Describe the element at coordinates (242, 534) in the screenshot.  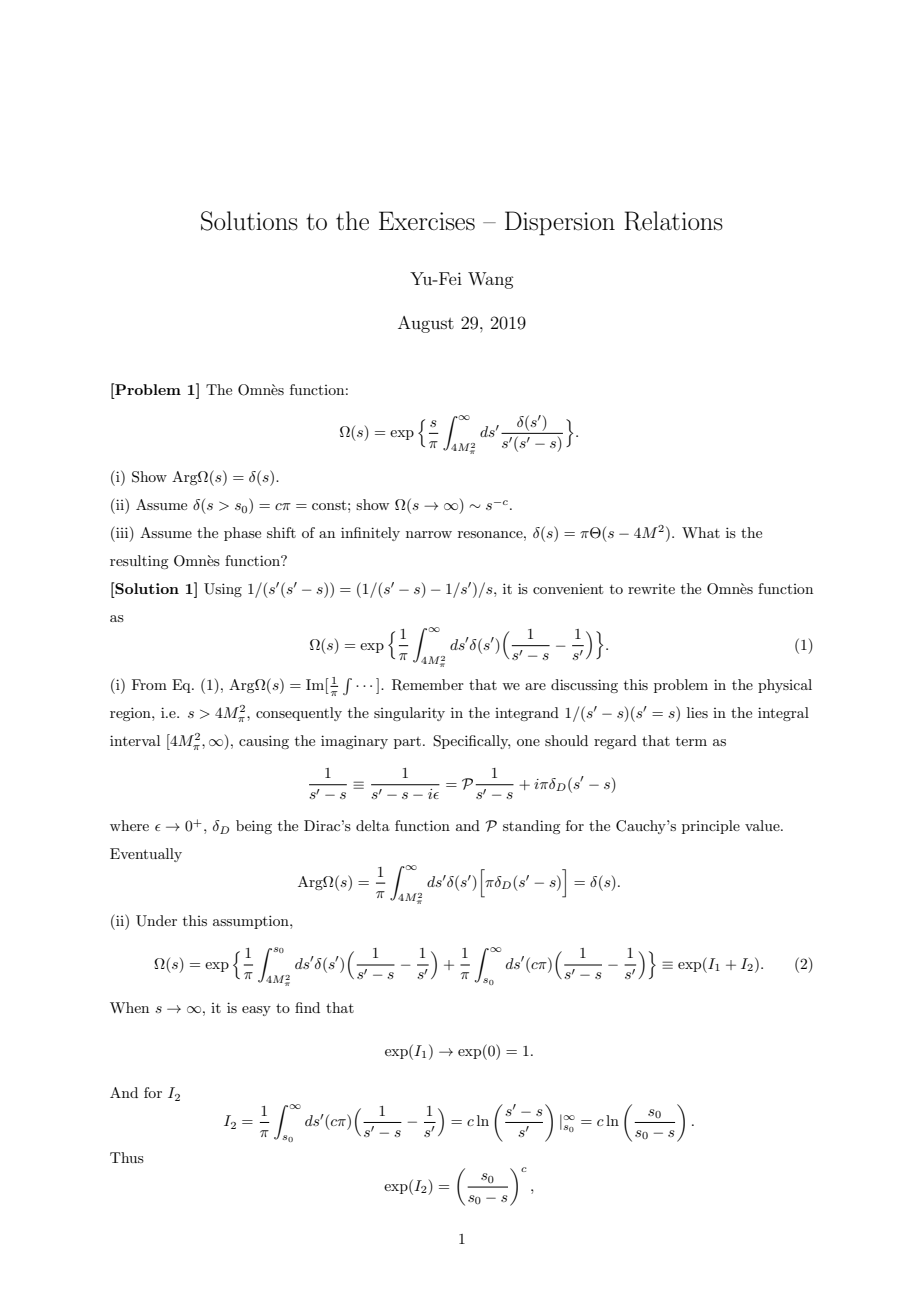
I see `phase` at that location.
